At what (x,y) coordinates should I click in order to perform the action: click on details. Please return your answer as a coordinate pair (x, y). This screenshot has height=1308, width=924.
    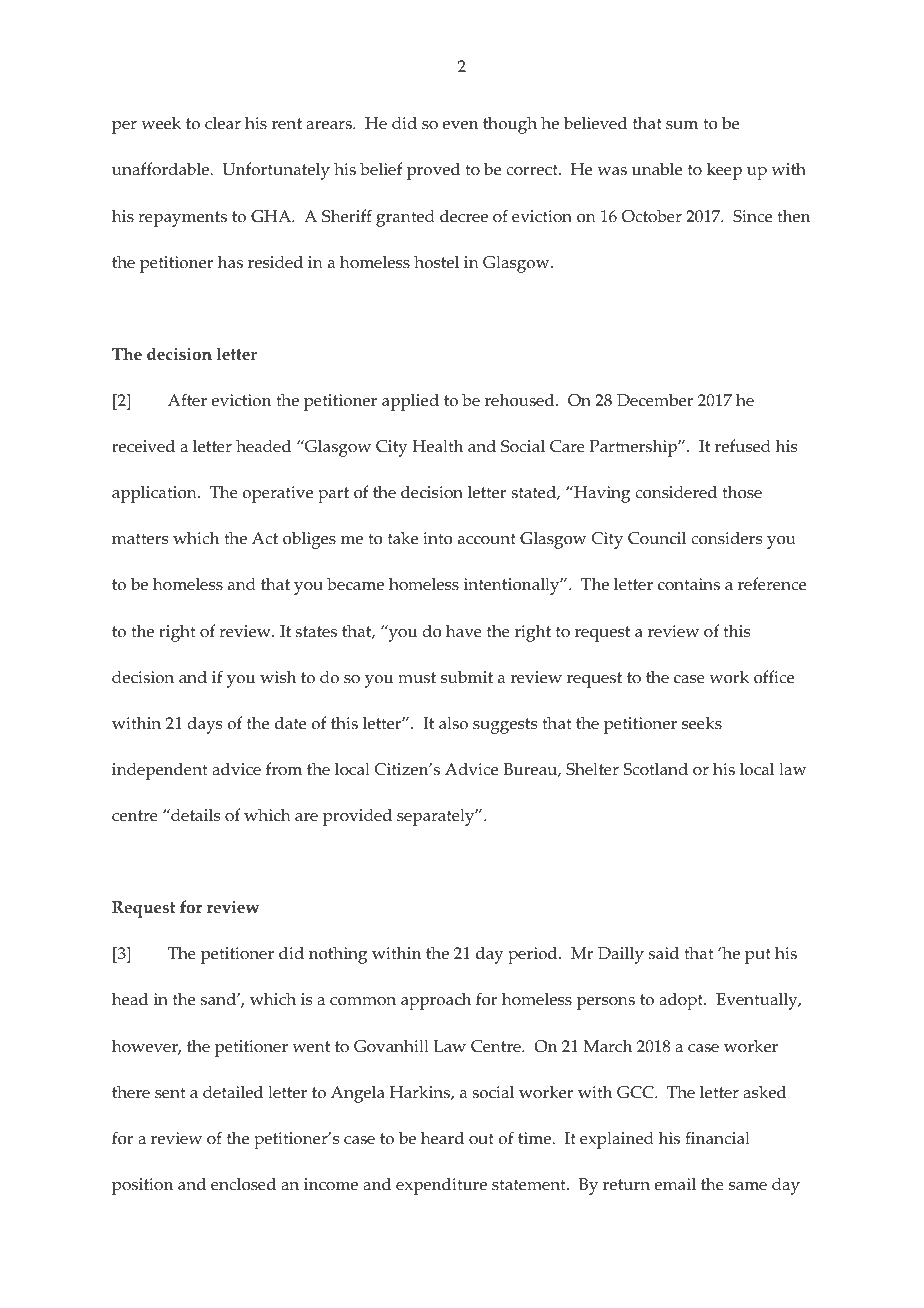
    Looking at the image, I should click on (194, 815).
